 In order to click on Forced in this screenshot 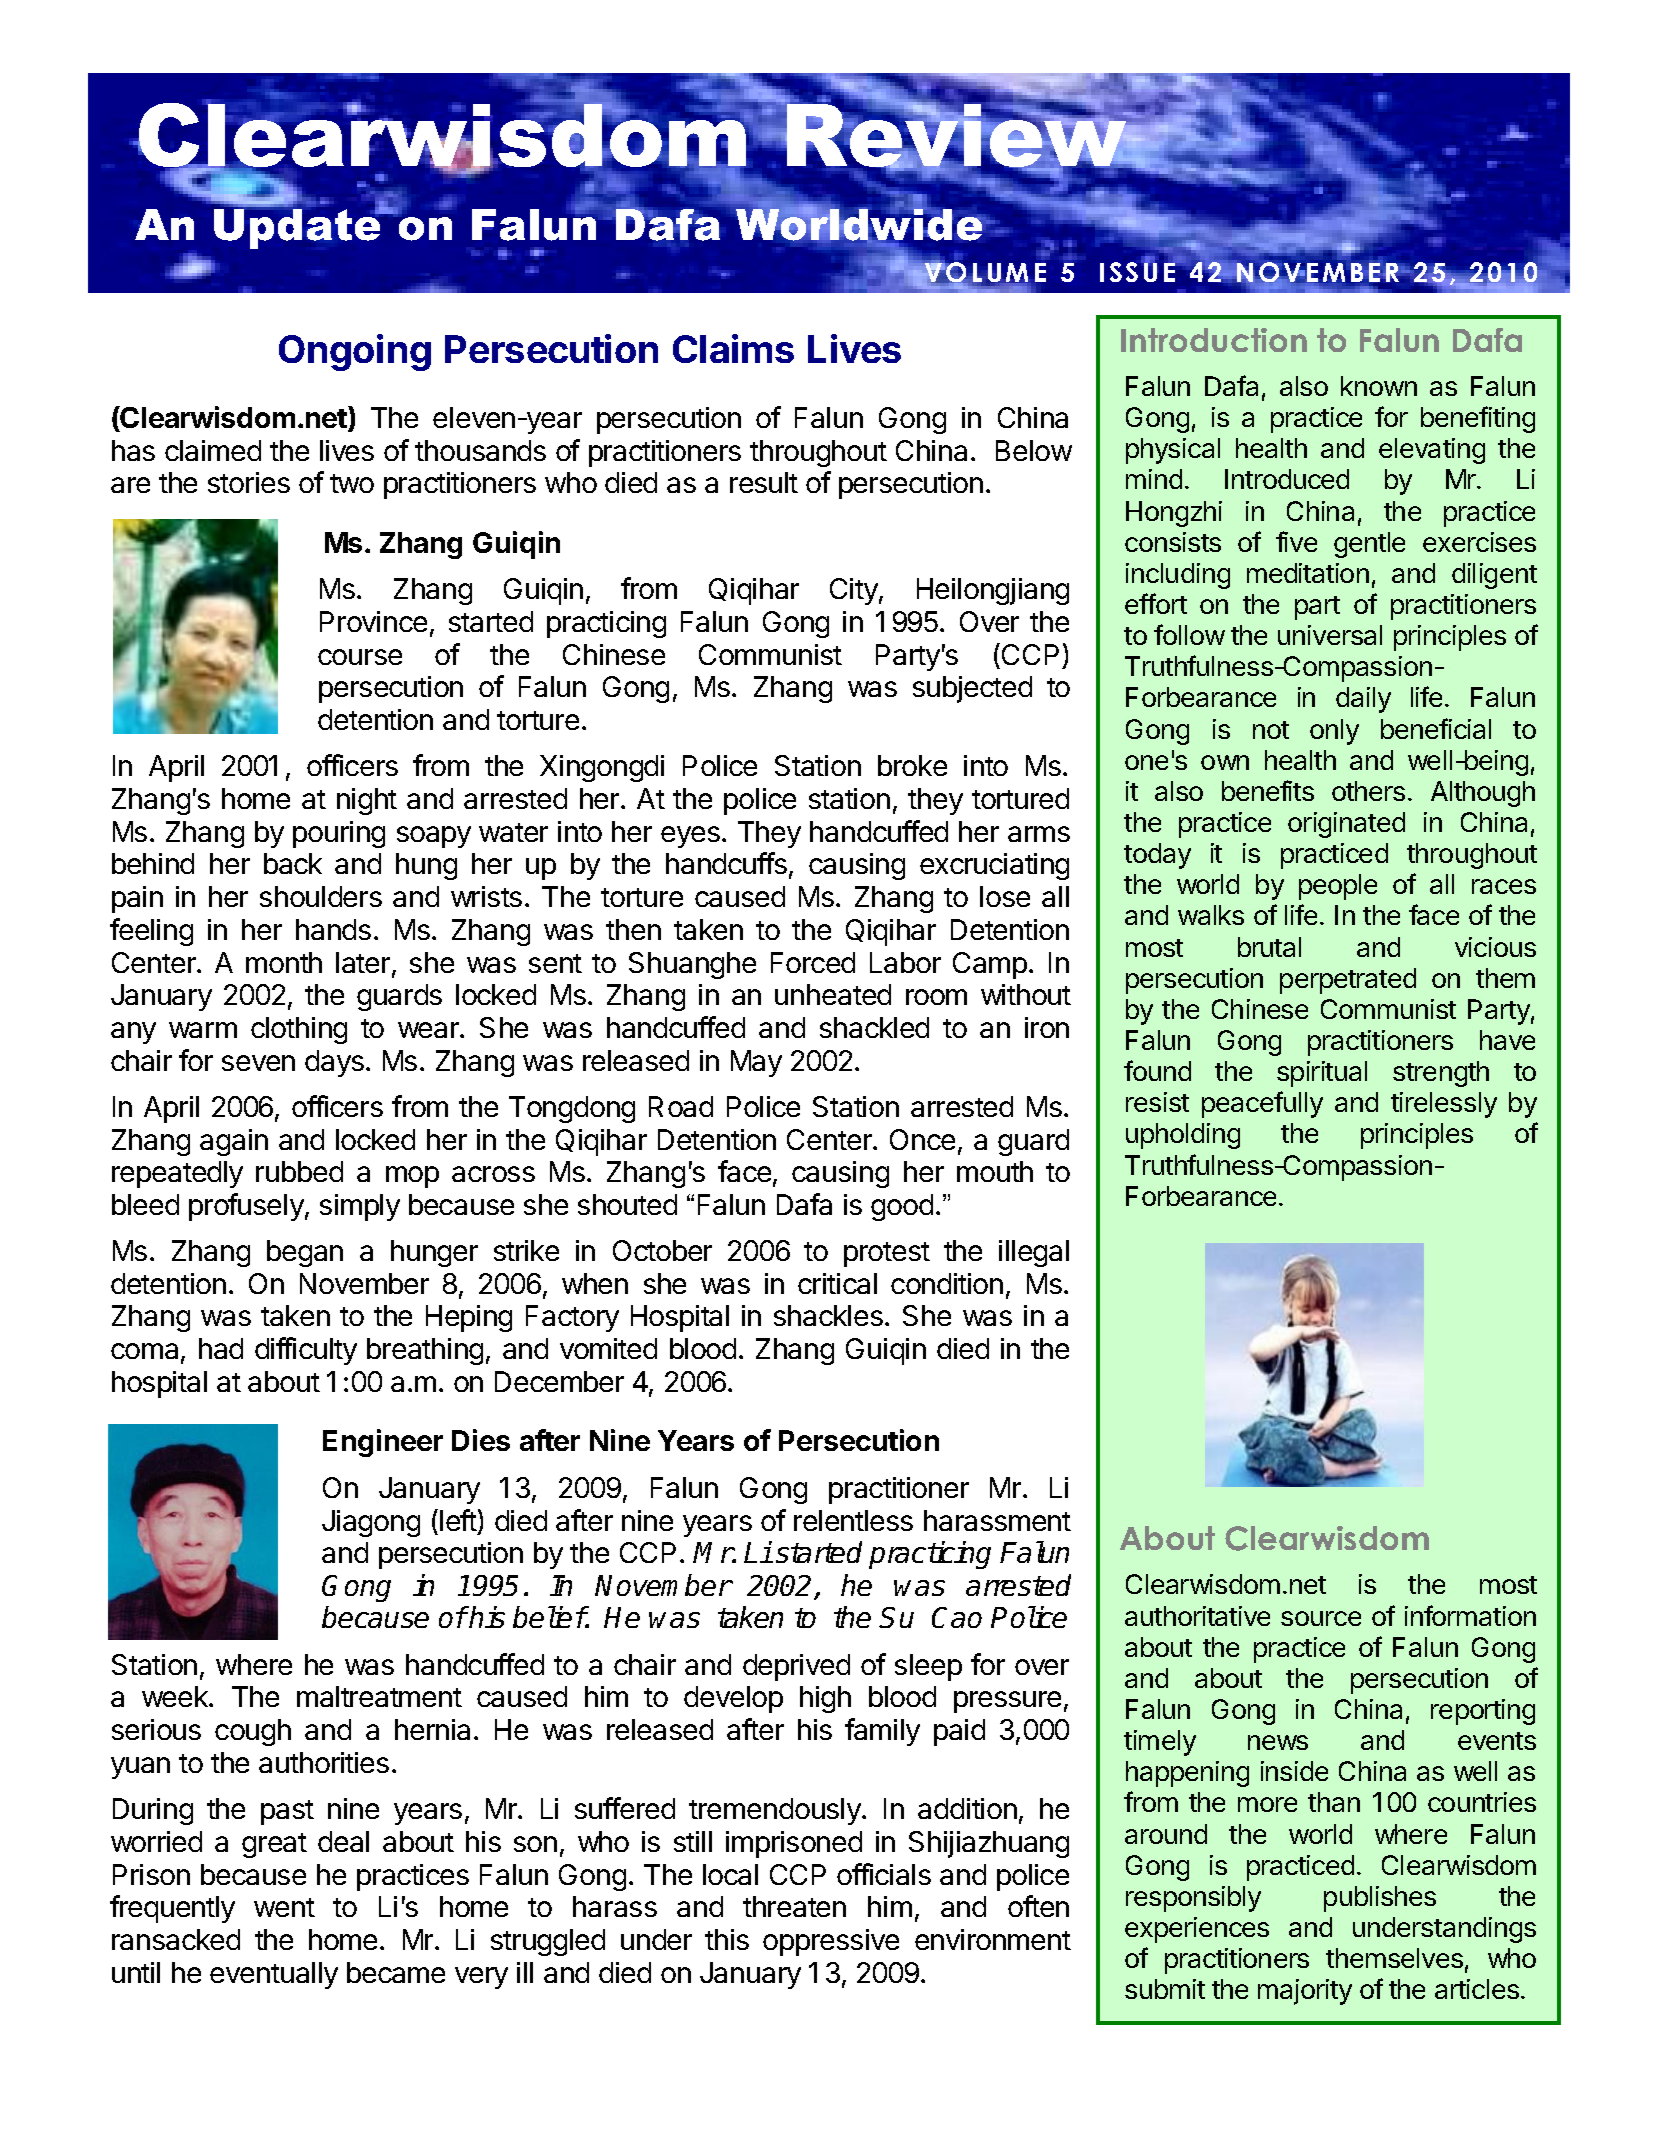, I will do `click(813, 962)`.
